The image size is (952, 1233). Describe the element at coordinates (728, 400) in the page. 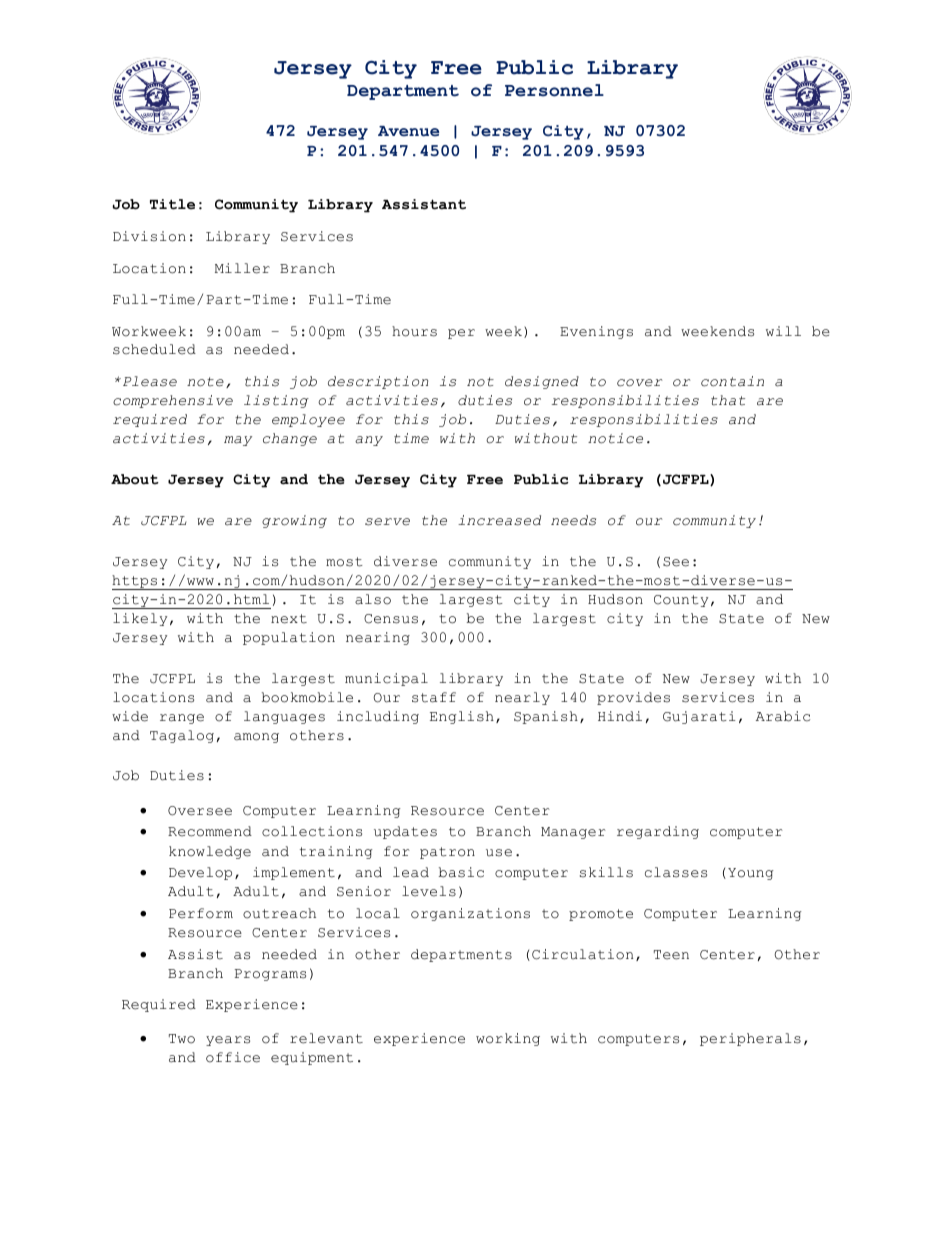

I see `that` at that location.
